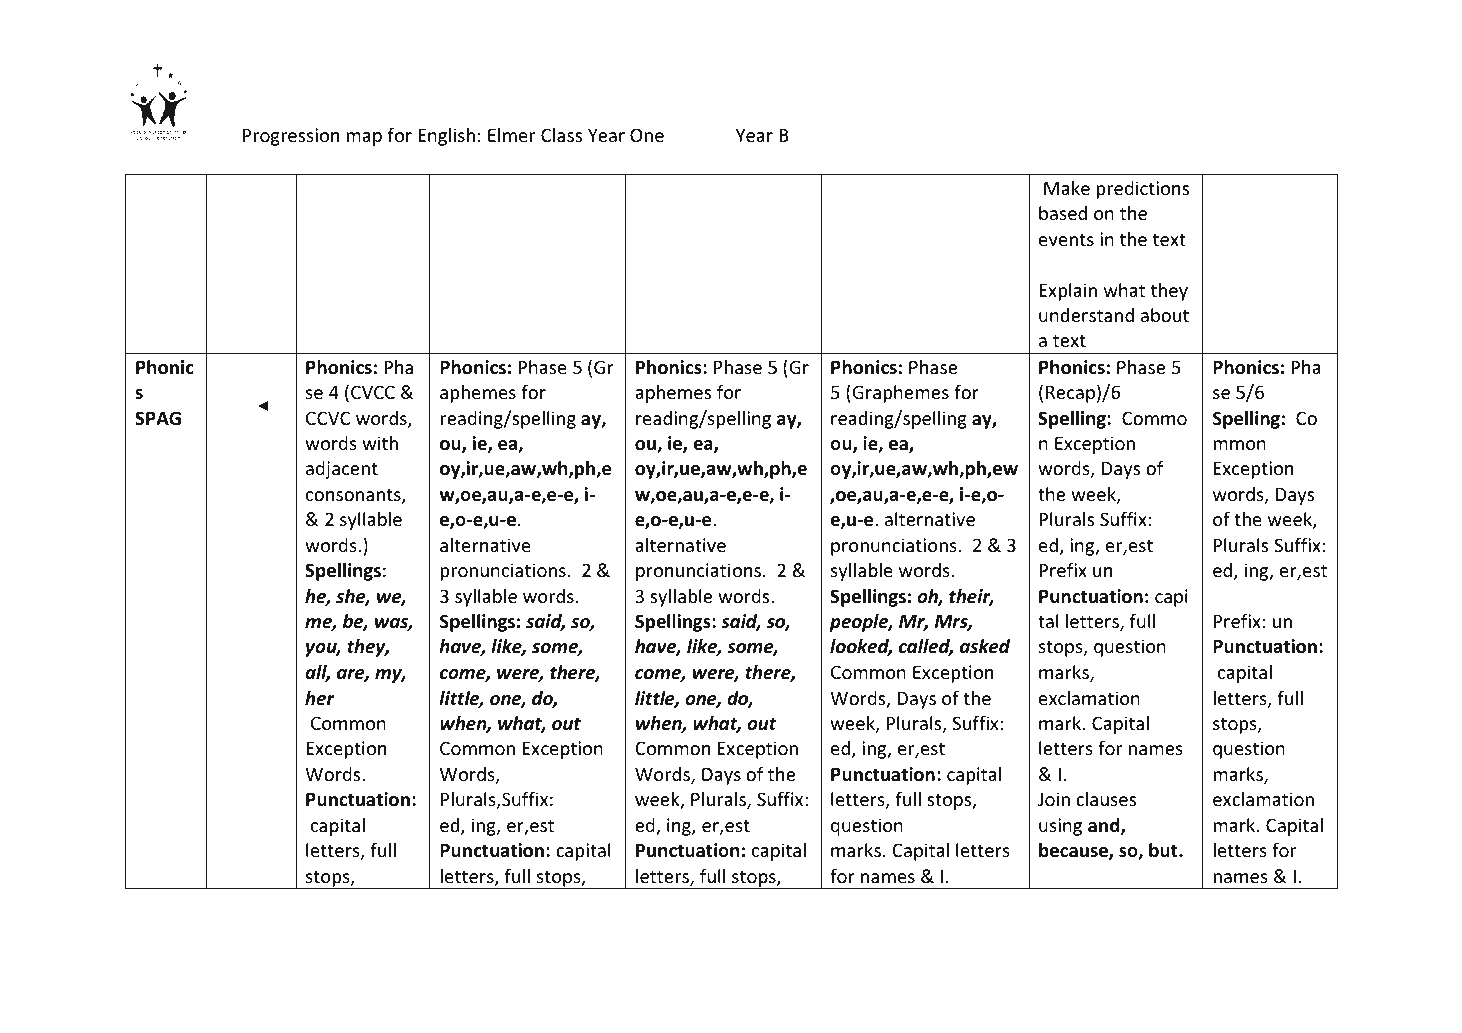 The height and width of the page is (1033, 1462). Describe the element at coordinates (1067, 188) in the page. I see `Make` at that location.
